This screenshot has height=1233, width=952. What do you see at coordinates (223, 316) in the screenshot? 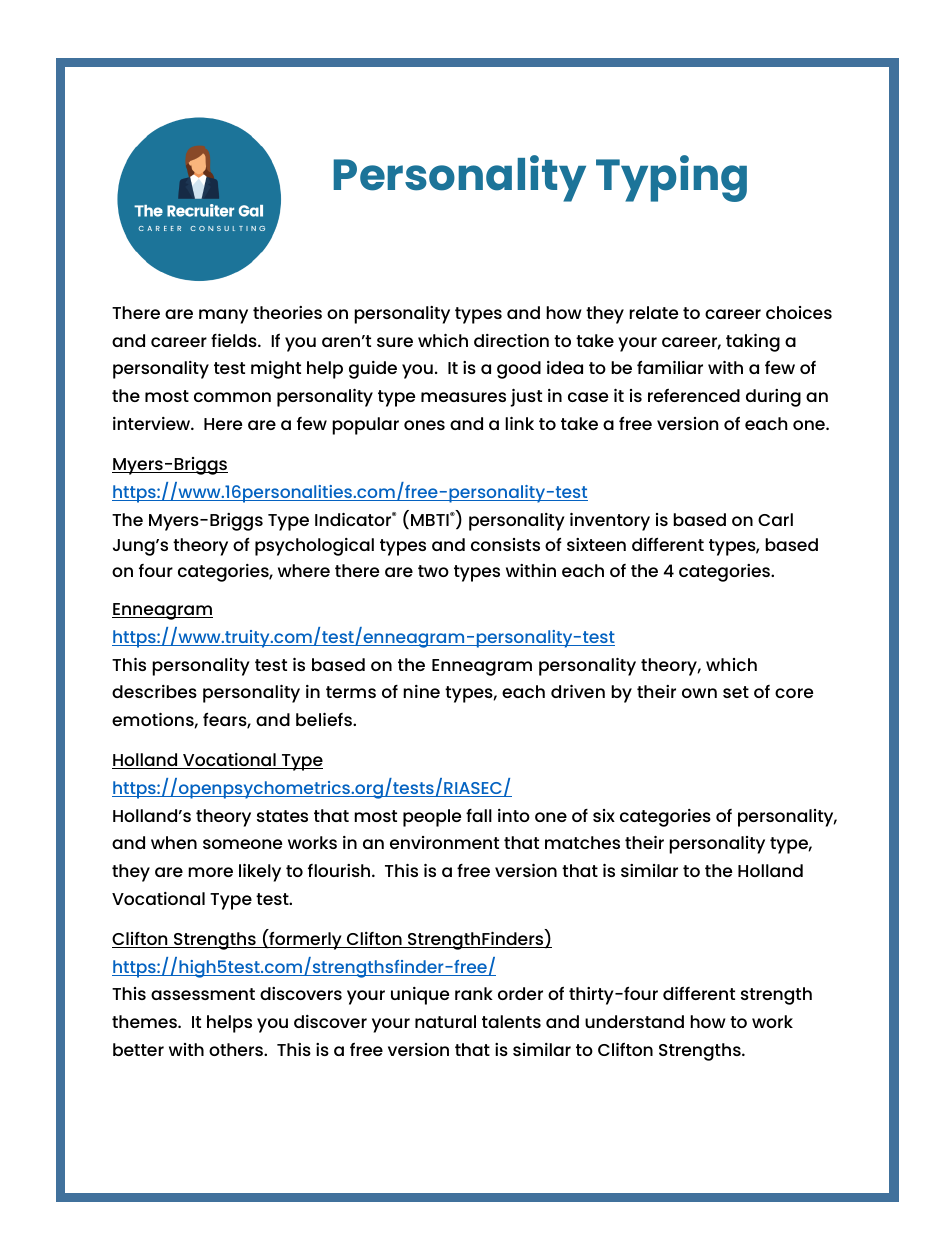
I see `many` at bounding box center [223, 316].
